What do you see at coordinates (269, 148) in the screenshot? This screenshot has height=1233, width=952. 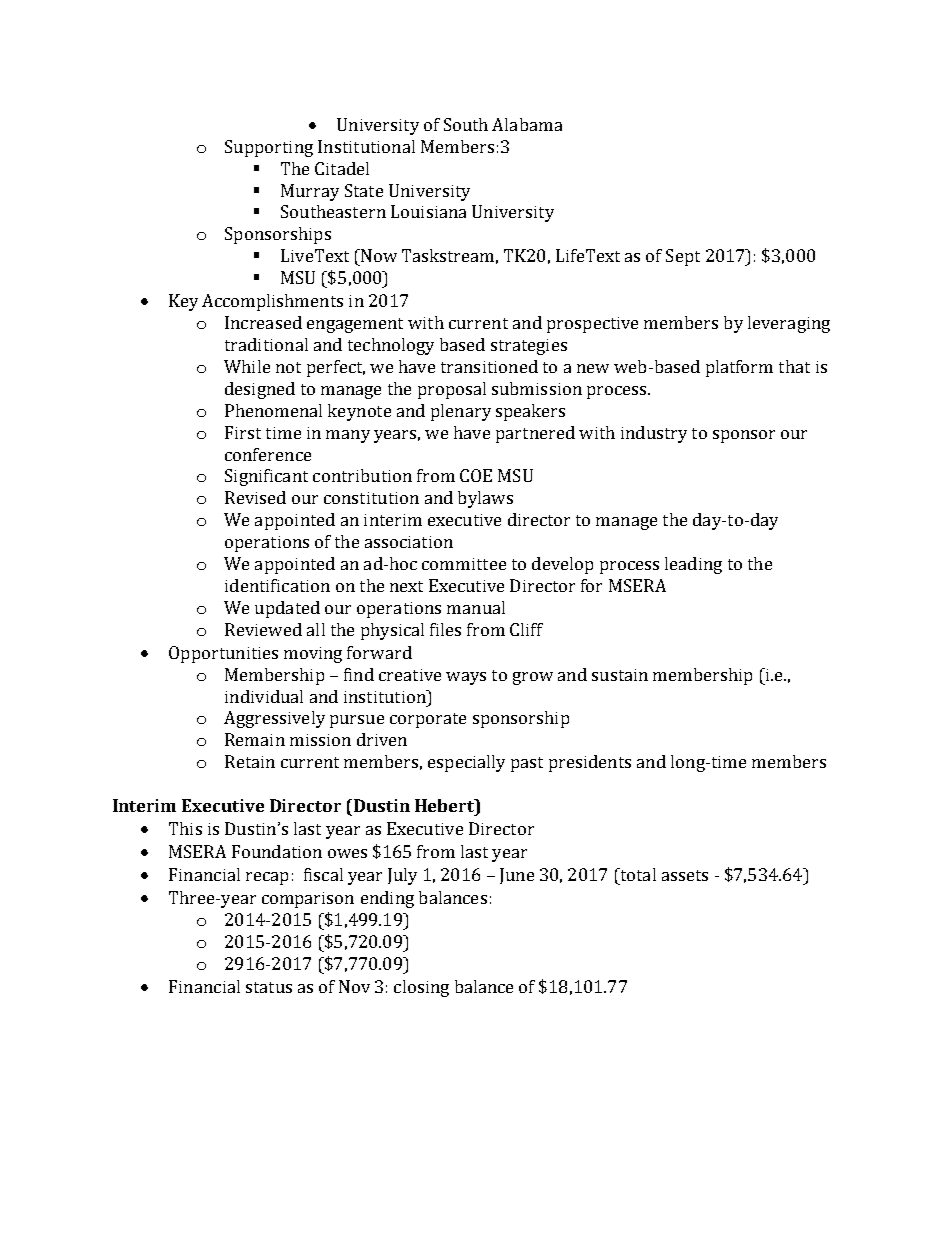 I see `Supporting` at bounding box center [269, 148].
